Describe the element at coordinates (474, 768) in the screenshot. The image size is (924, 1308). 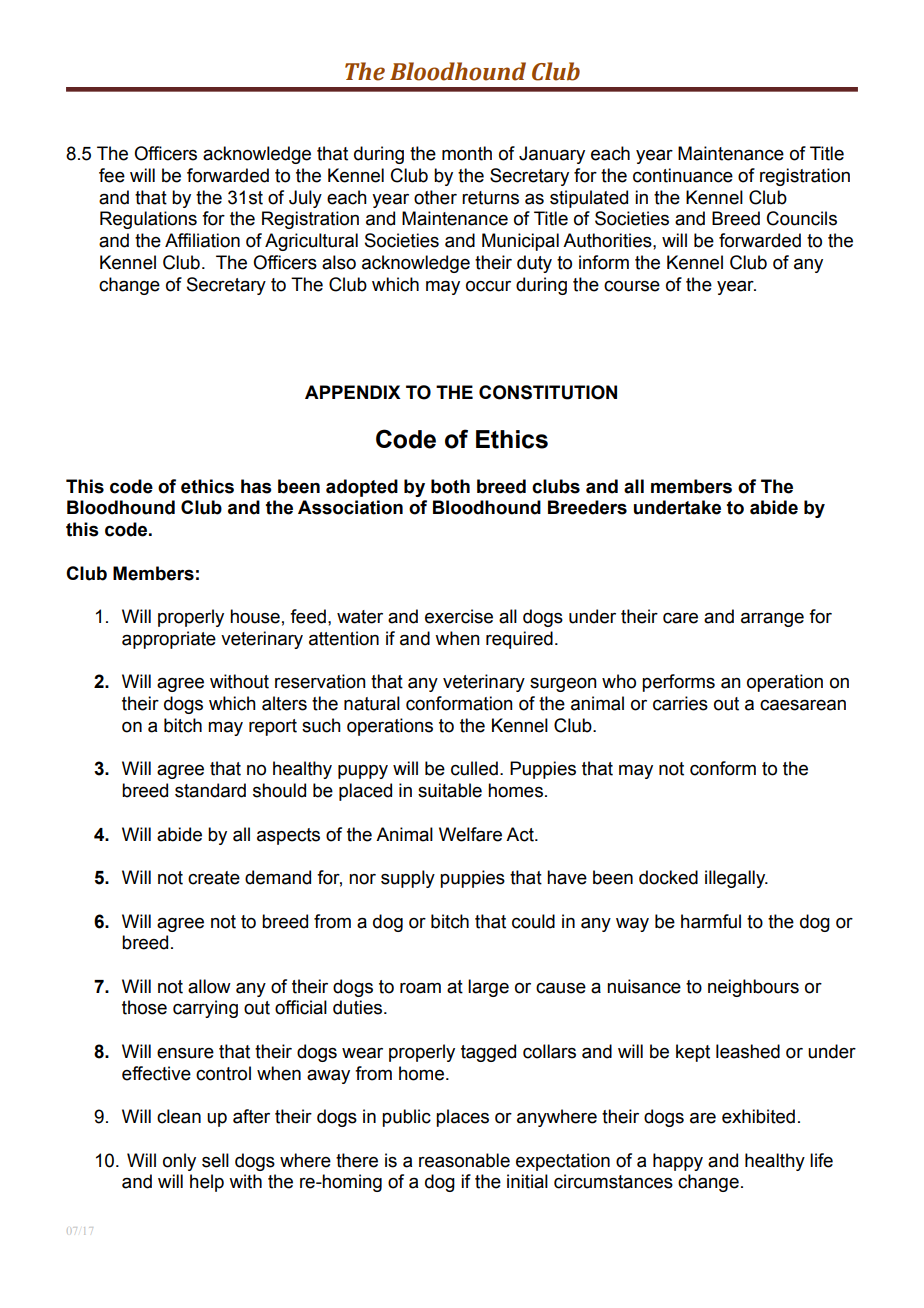
I see `culled` at that location.
